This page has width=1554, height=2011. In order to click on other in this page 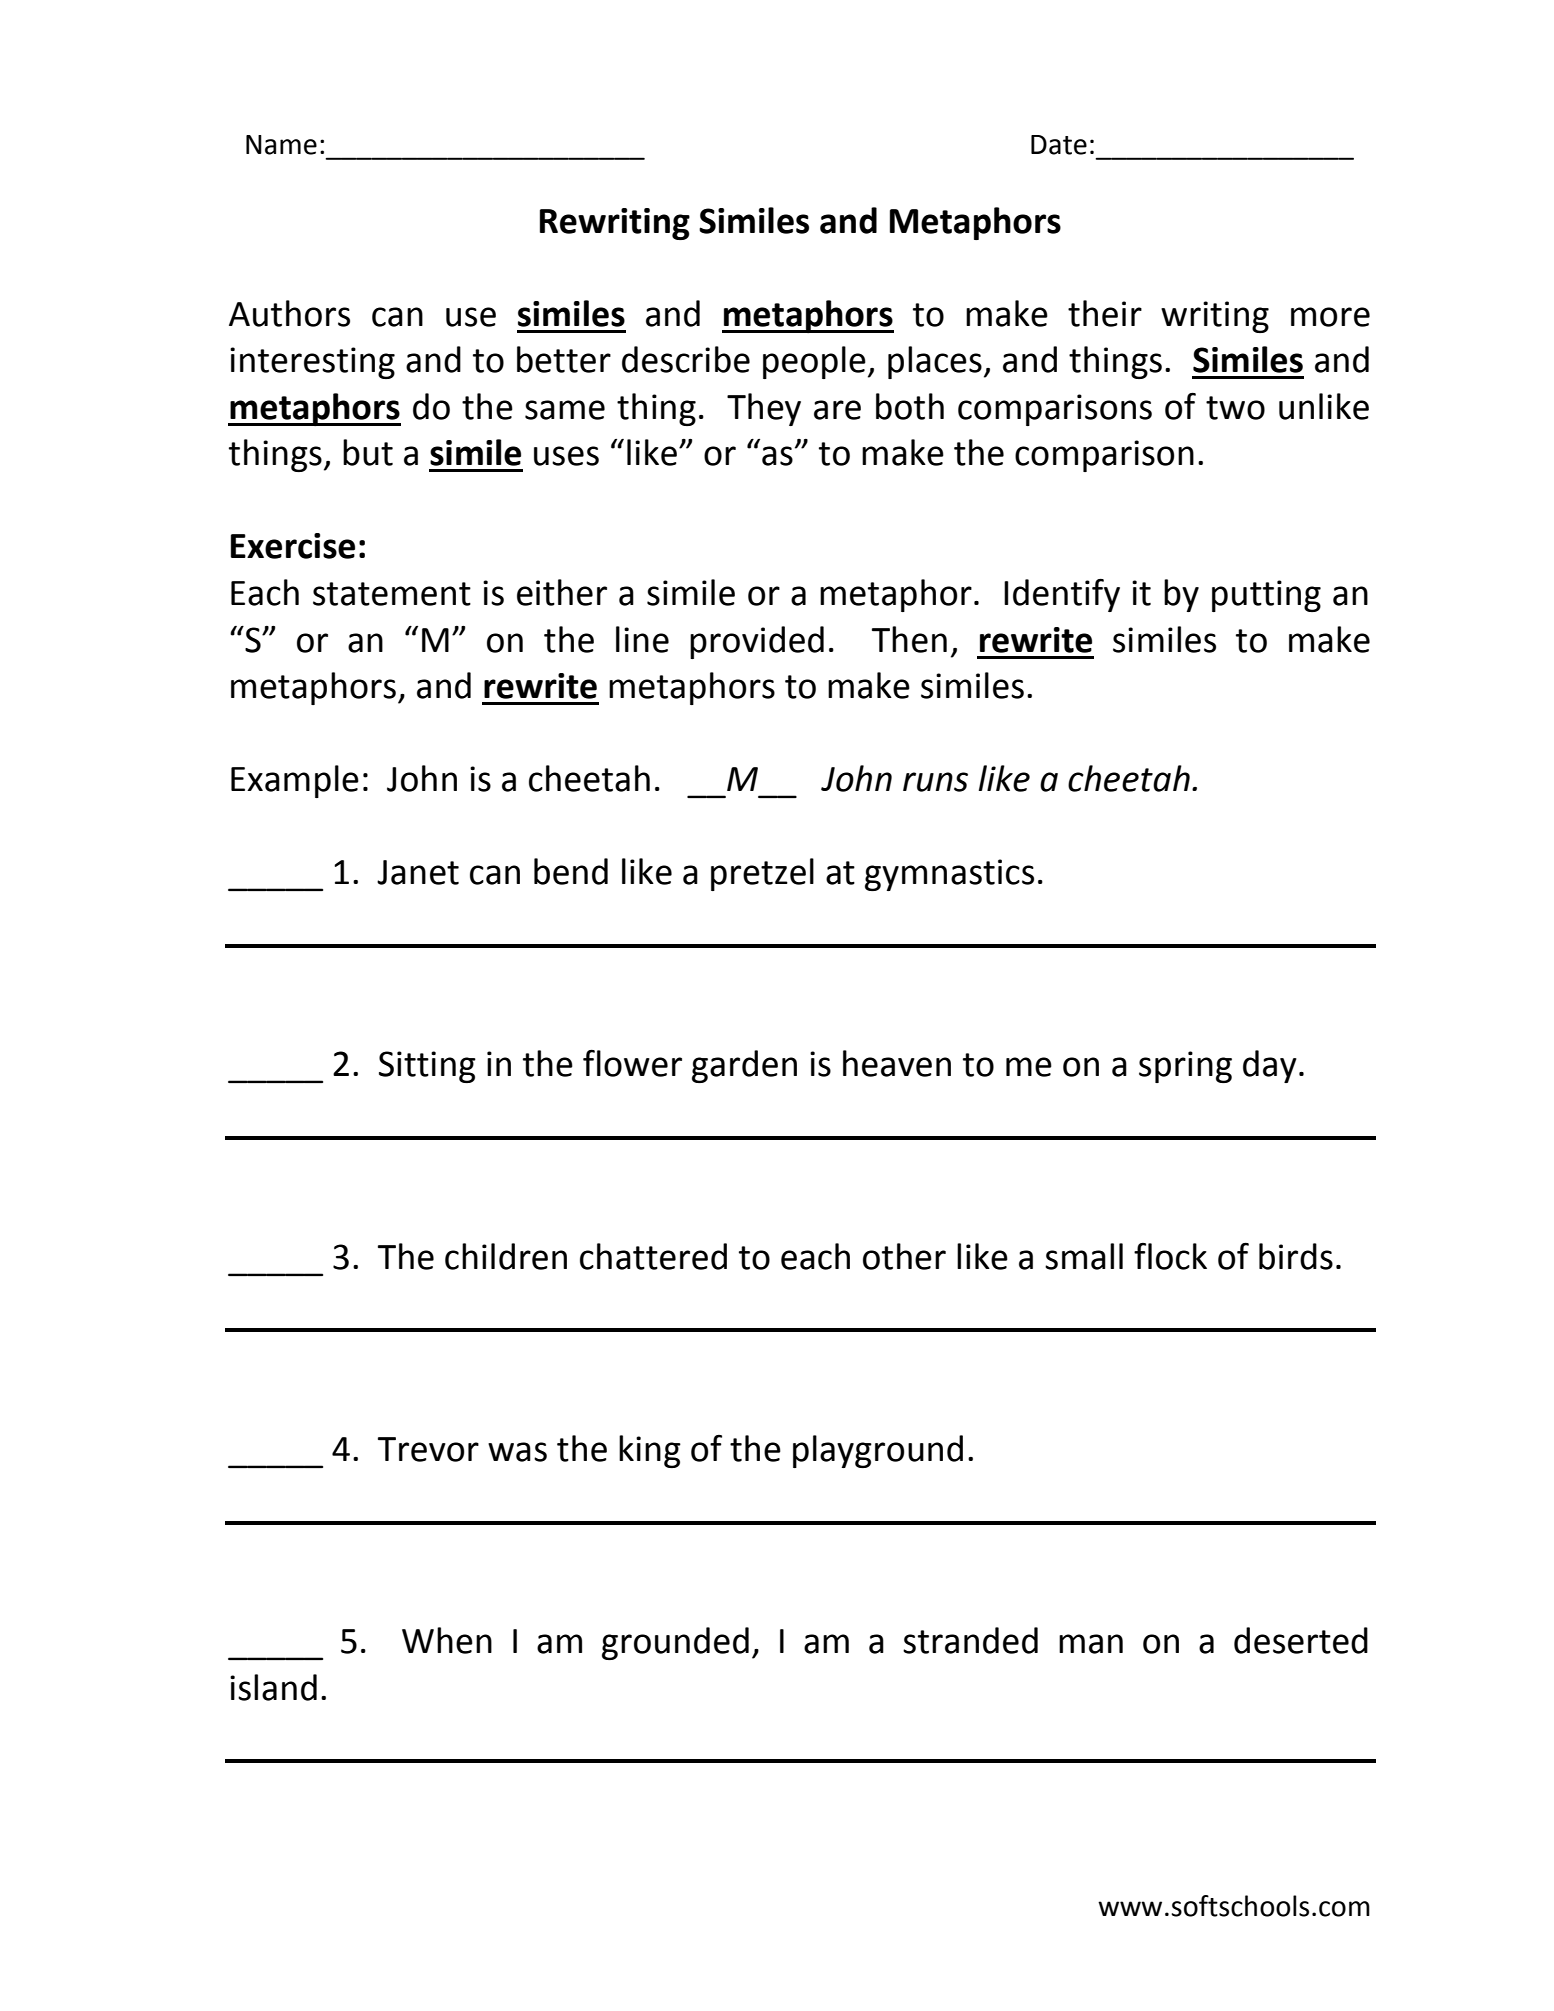, I will do `click(904, 1256)`.
